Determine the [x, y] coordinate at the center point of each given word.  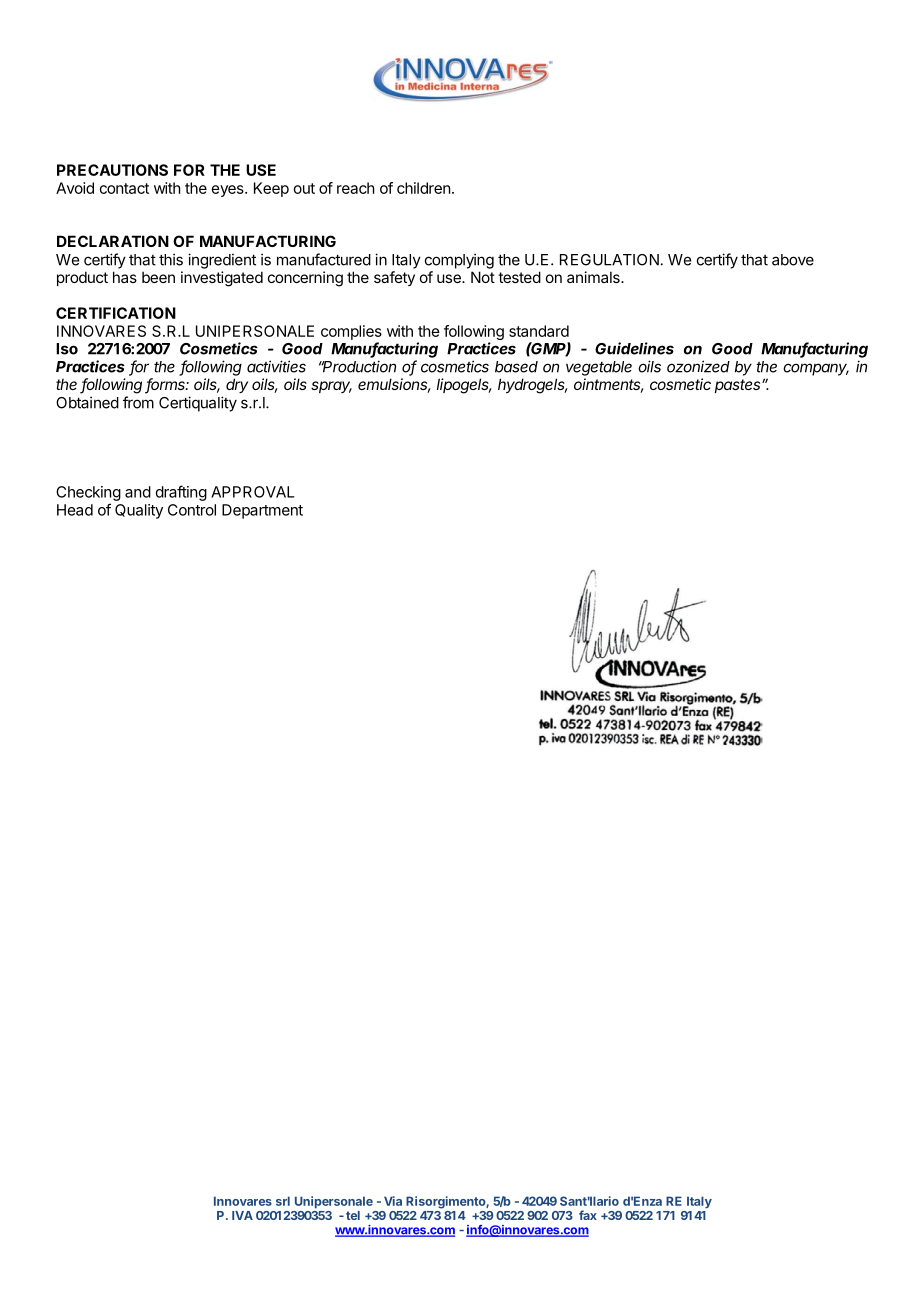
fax [588, 1215]
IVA [242, 1215]
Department [262, 511]
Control [192, 510]
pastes [739, 386]
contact [124, 188]
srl [283, 1201]
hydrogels [533, 386]
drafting [181, 493]
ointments [609, 385]
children [423, 188]
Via [393, 1201]
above [793, 260]
